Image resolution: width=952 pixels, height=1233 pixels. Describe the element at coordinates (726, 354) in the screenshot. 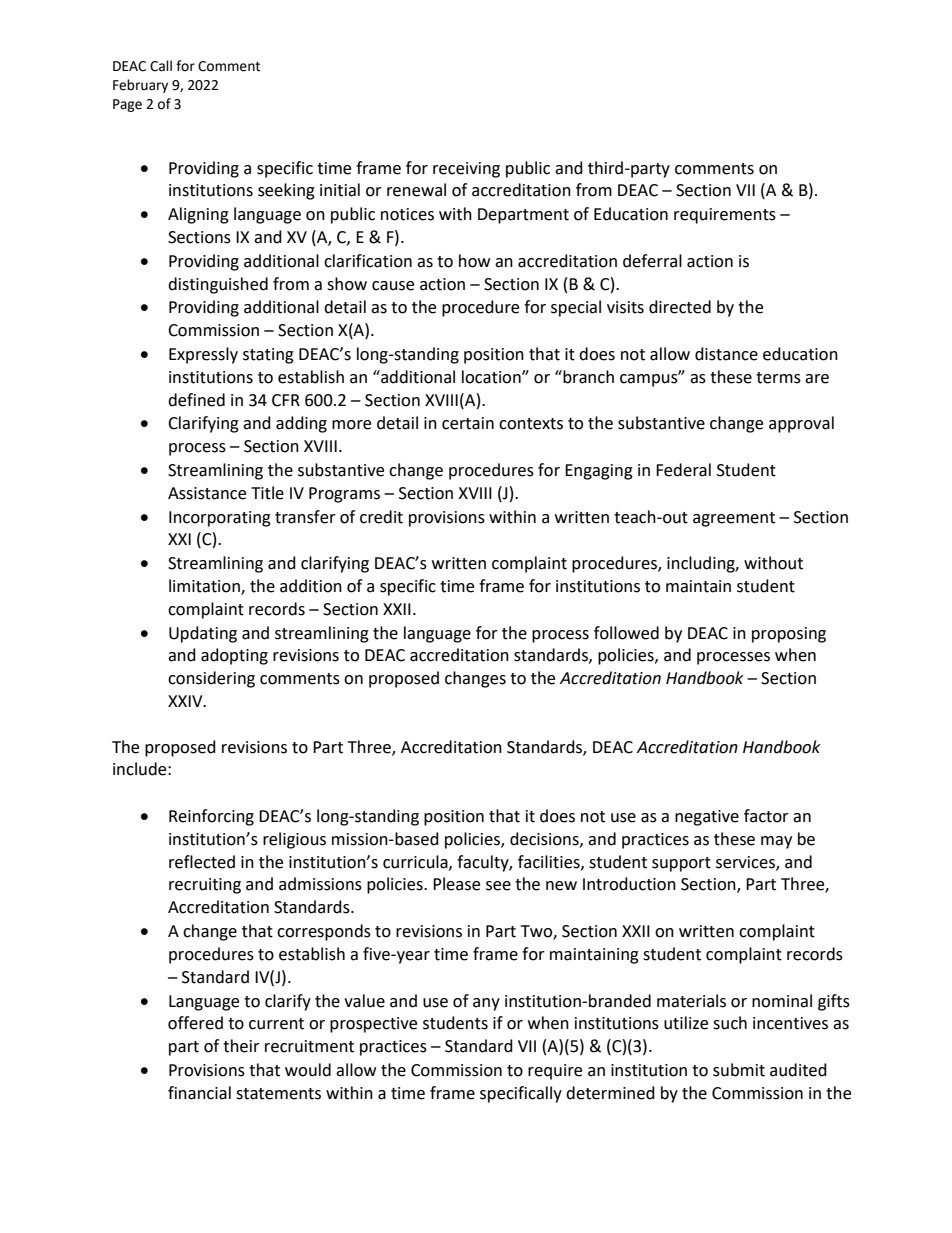

I see `distance` at that location.
